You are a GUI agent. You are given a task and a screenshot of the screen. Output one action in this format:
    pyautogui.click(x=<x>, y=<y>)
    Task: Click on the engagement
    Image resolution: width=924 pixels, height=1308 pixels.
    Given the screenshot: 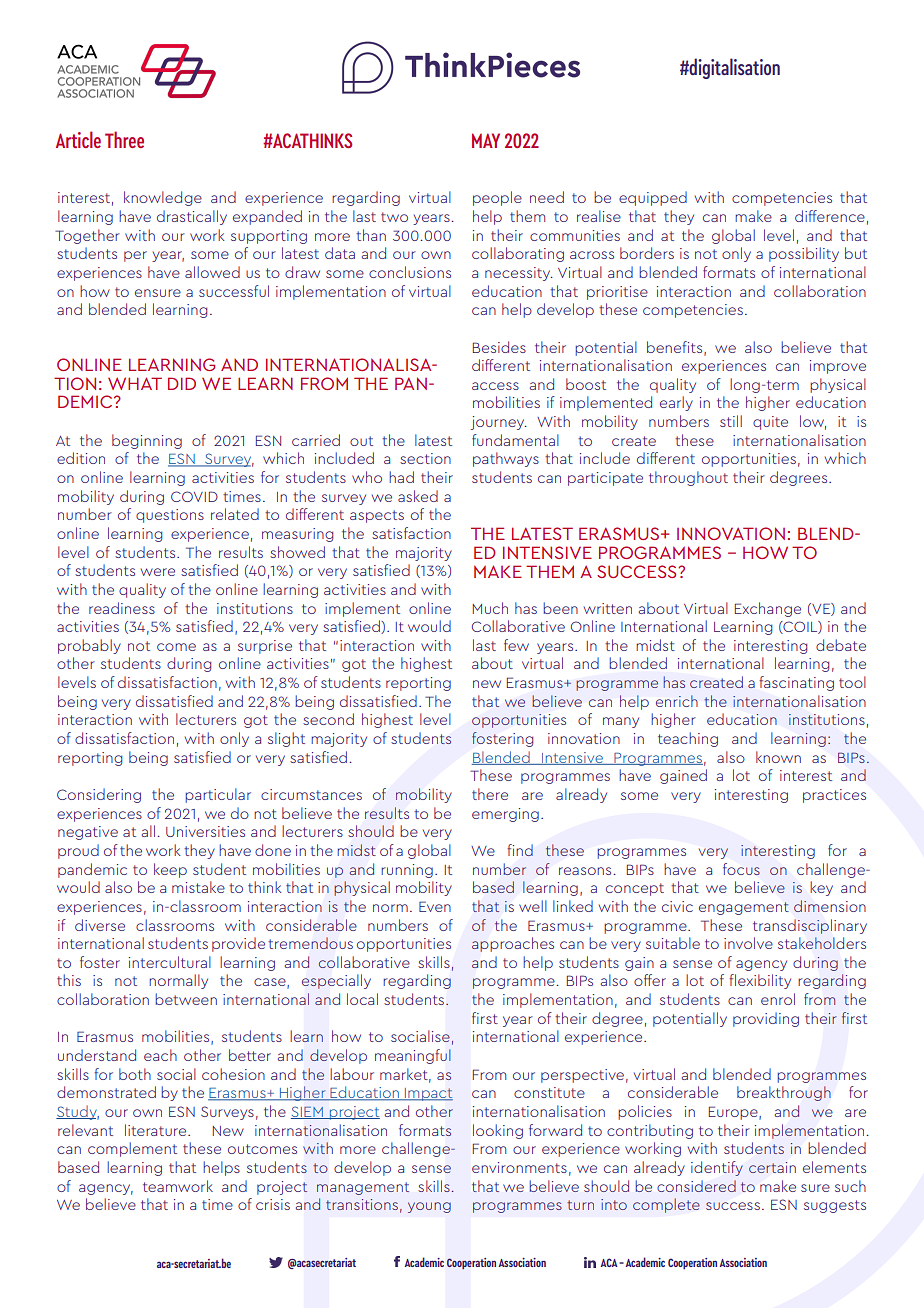 What is the action you would take?
    pyautogui.click(x=744, y=908)
